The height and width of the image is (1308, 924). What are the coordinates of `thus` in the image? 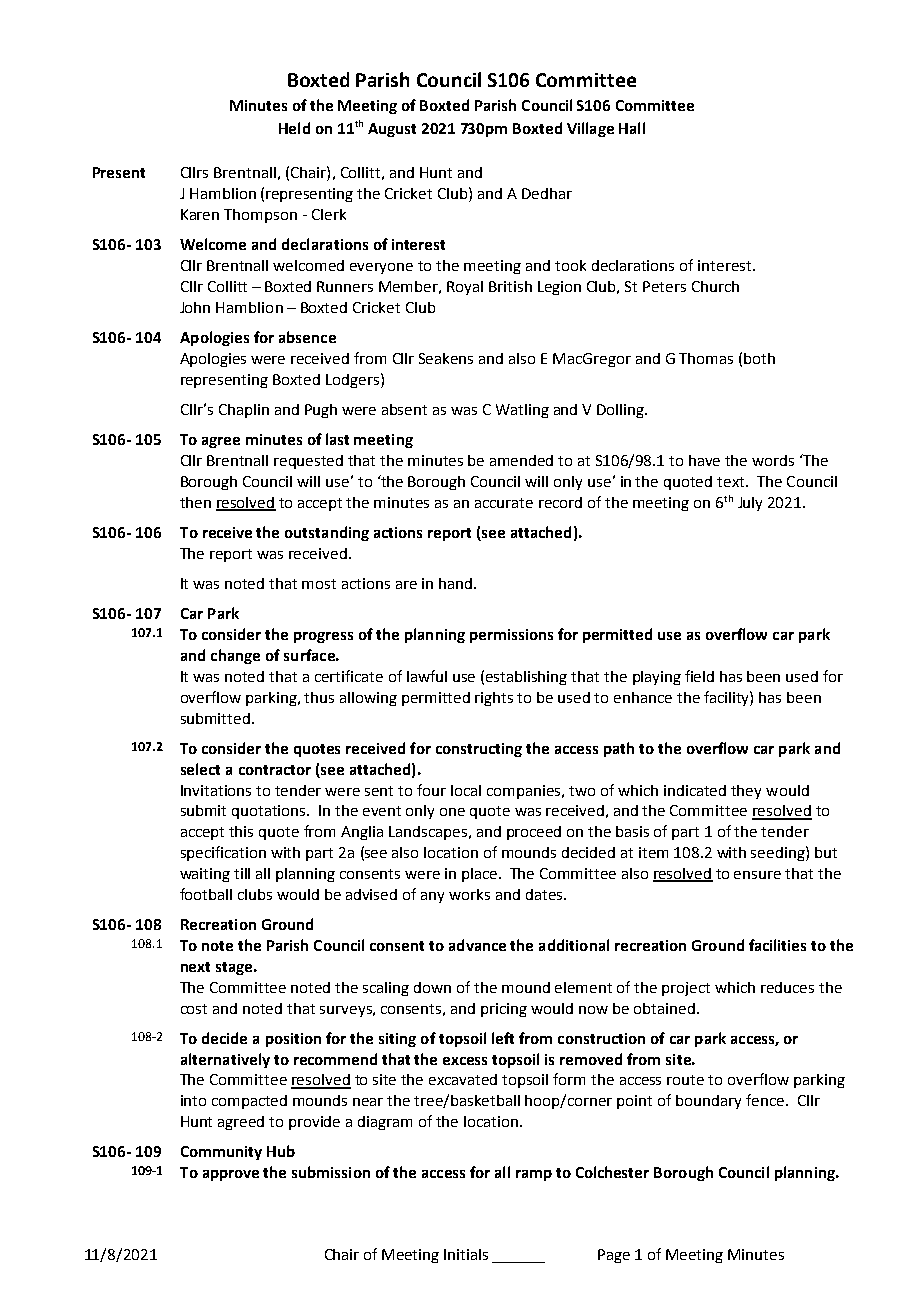 It's located at (319, 697).
